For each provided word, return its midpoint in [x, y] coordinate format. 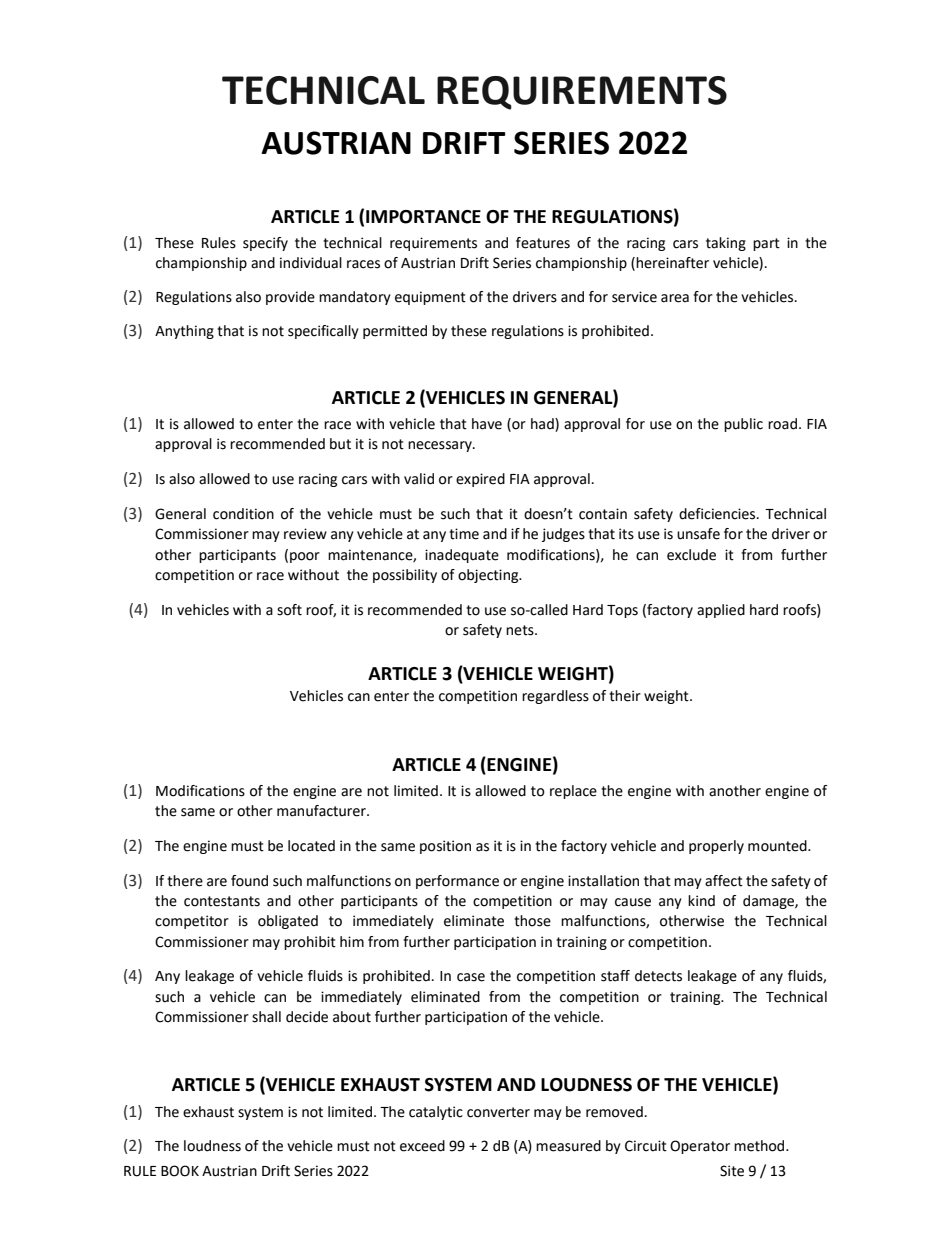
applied [721, 611]
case [471, 977]
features [543, 243]
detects [658, 976]
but [340, 444]
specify [265, 244]
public [743, 425]
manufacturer [322, 811]
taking [726, 244]
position [445, 847]
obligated [288, 922]
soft [289, 610]
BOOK [180, 1171]
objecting [489, 576]
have [487, 424]
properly [716, 847]
